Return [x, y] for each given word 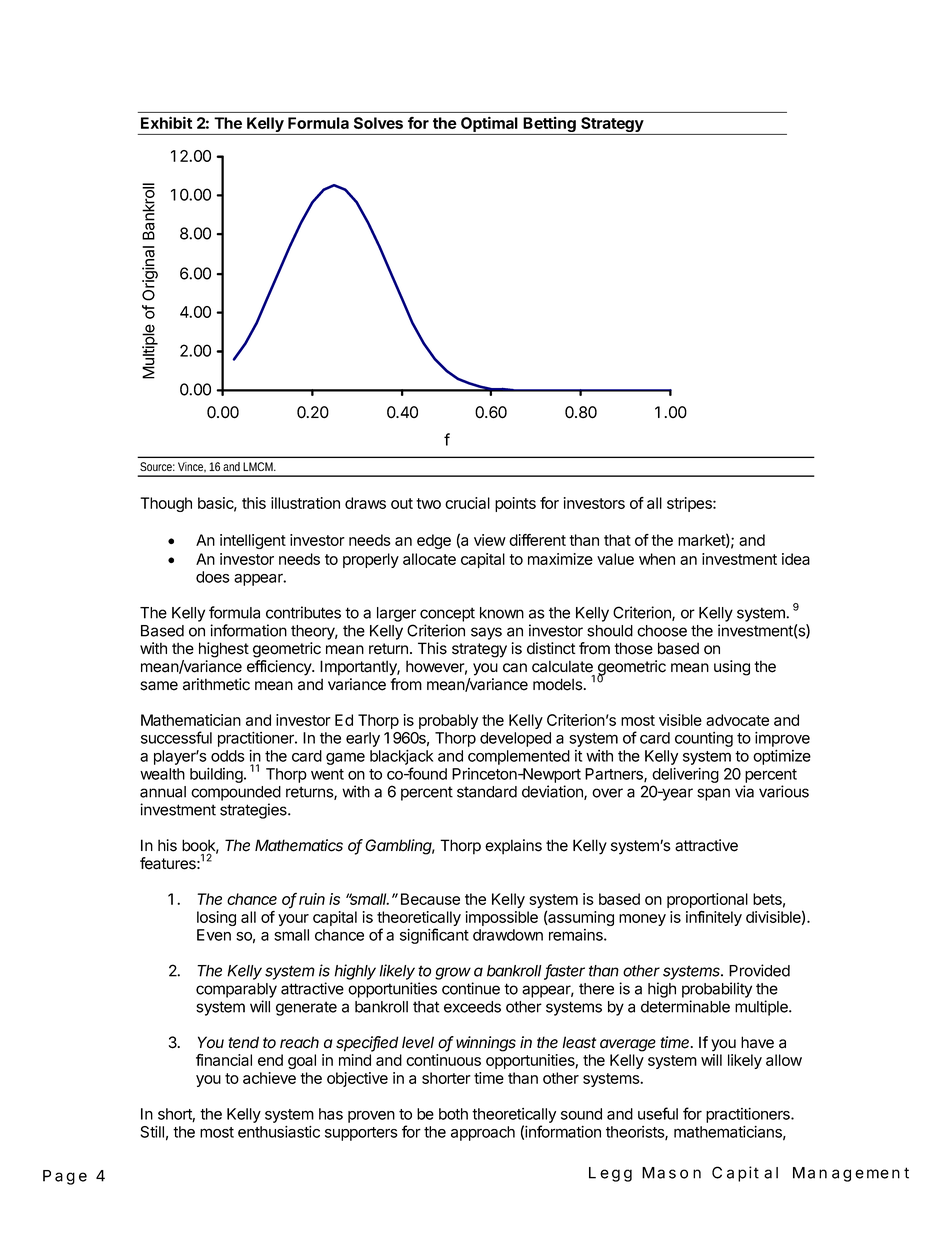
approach [483, 1133]
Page [65, 1177]
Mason [671, 1173]
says [486, 633]
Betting [550, 126]
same [159, 686]
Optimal [489, 125]
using [732, 668]
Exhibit [166, 122]
